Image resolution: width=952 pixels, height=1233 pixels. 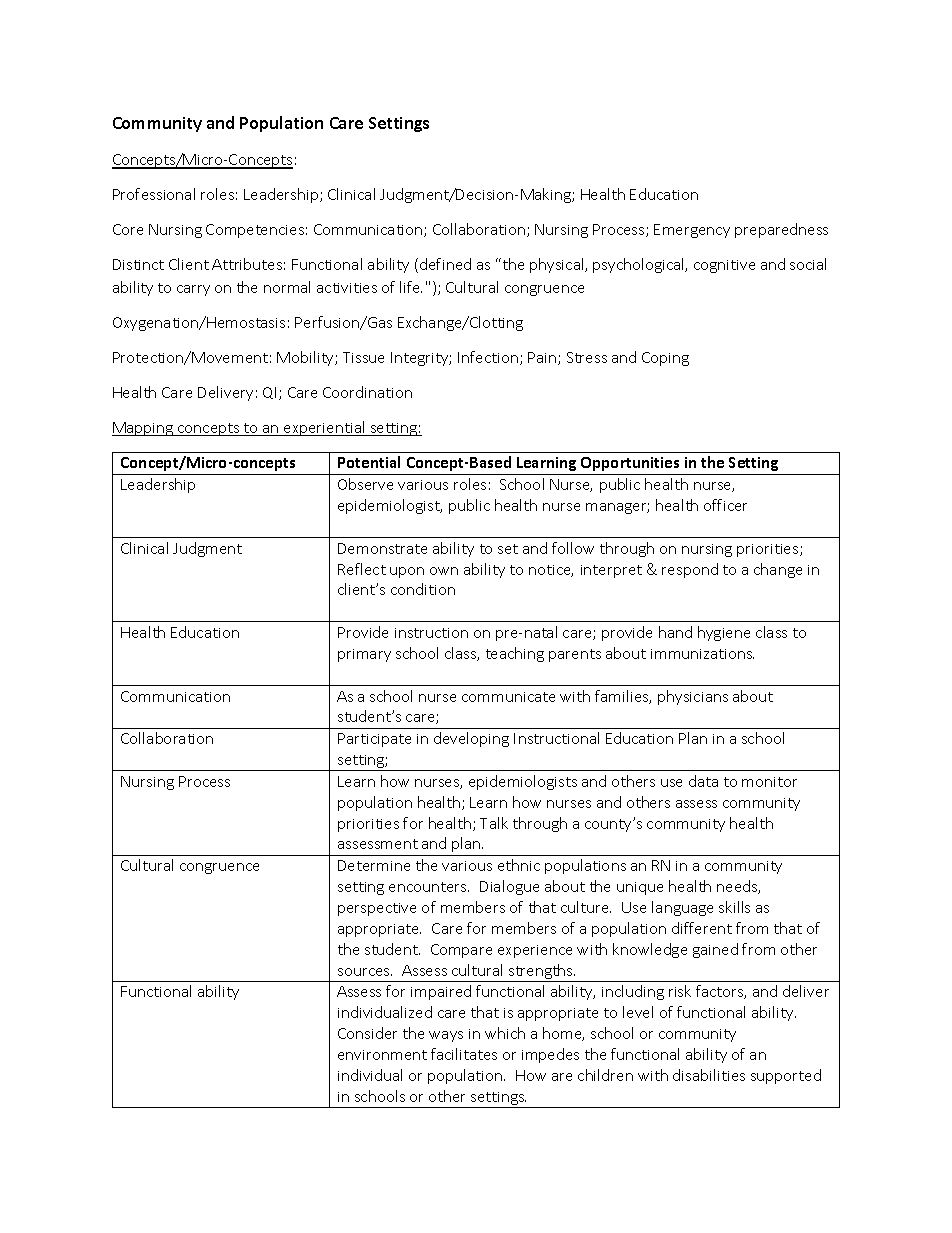 What do you see at coordinates (464, 1054) in the screenshot?
I see `facilitates` at bounding box center [464, 1054].
